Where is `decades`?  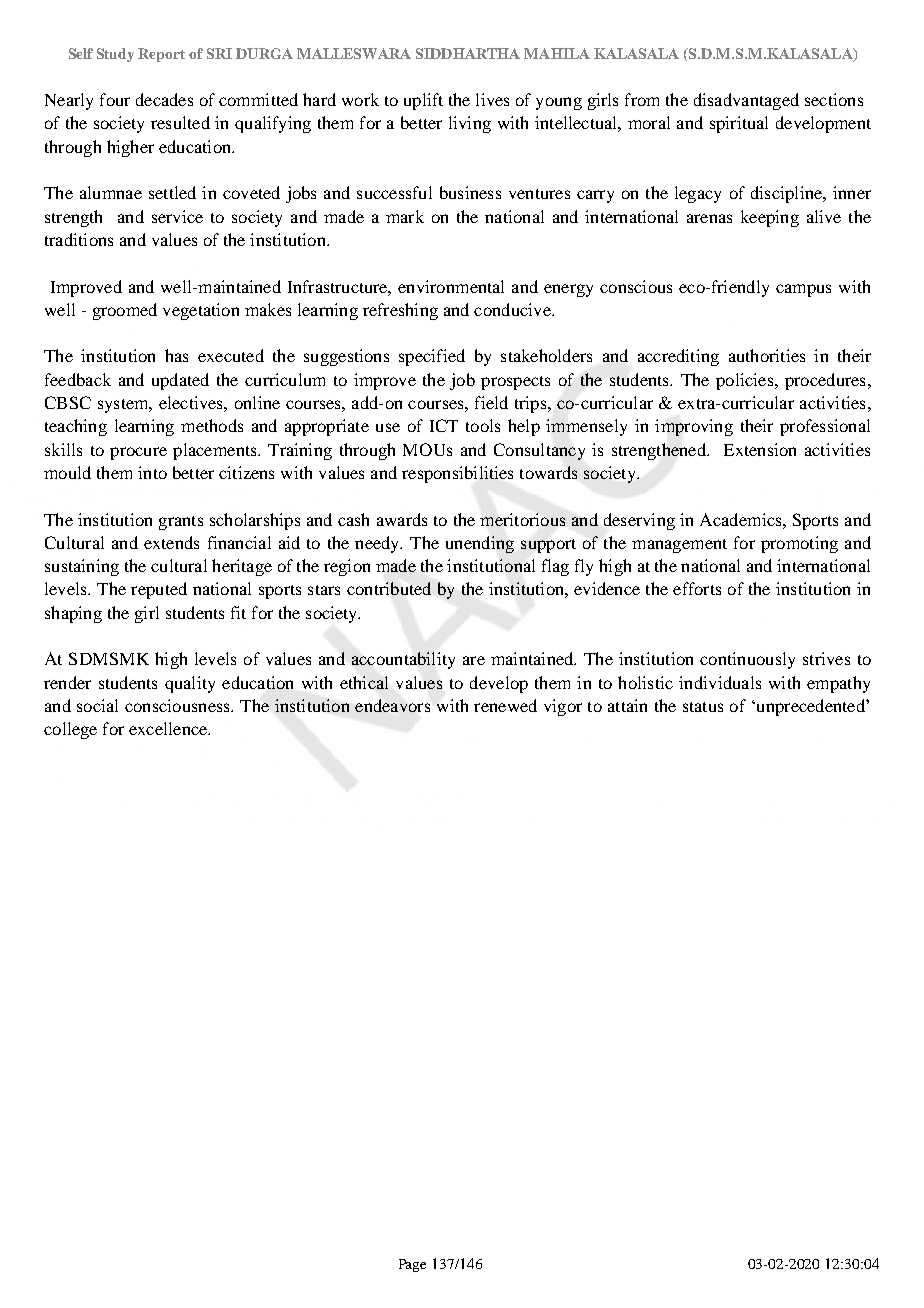 decades is located at coordinates (164, 99).
